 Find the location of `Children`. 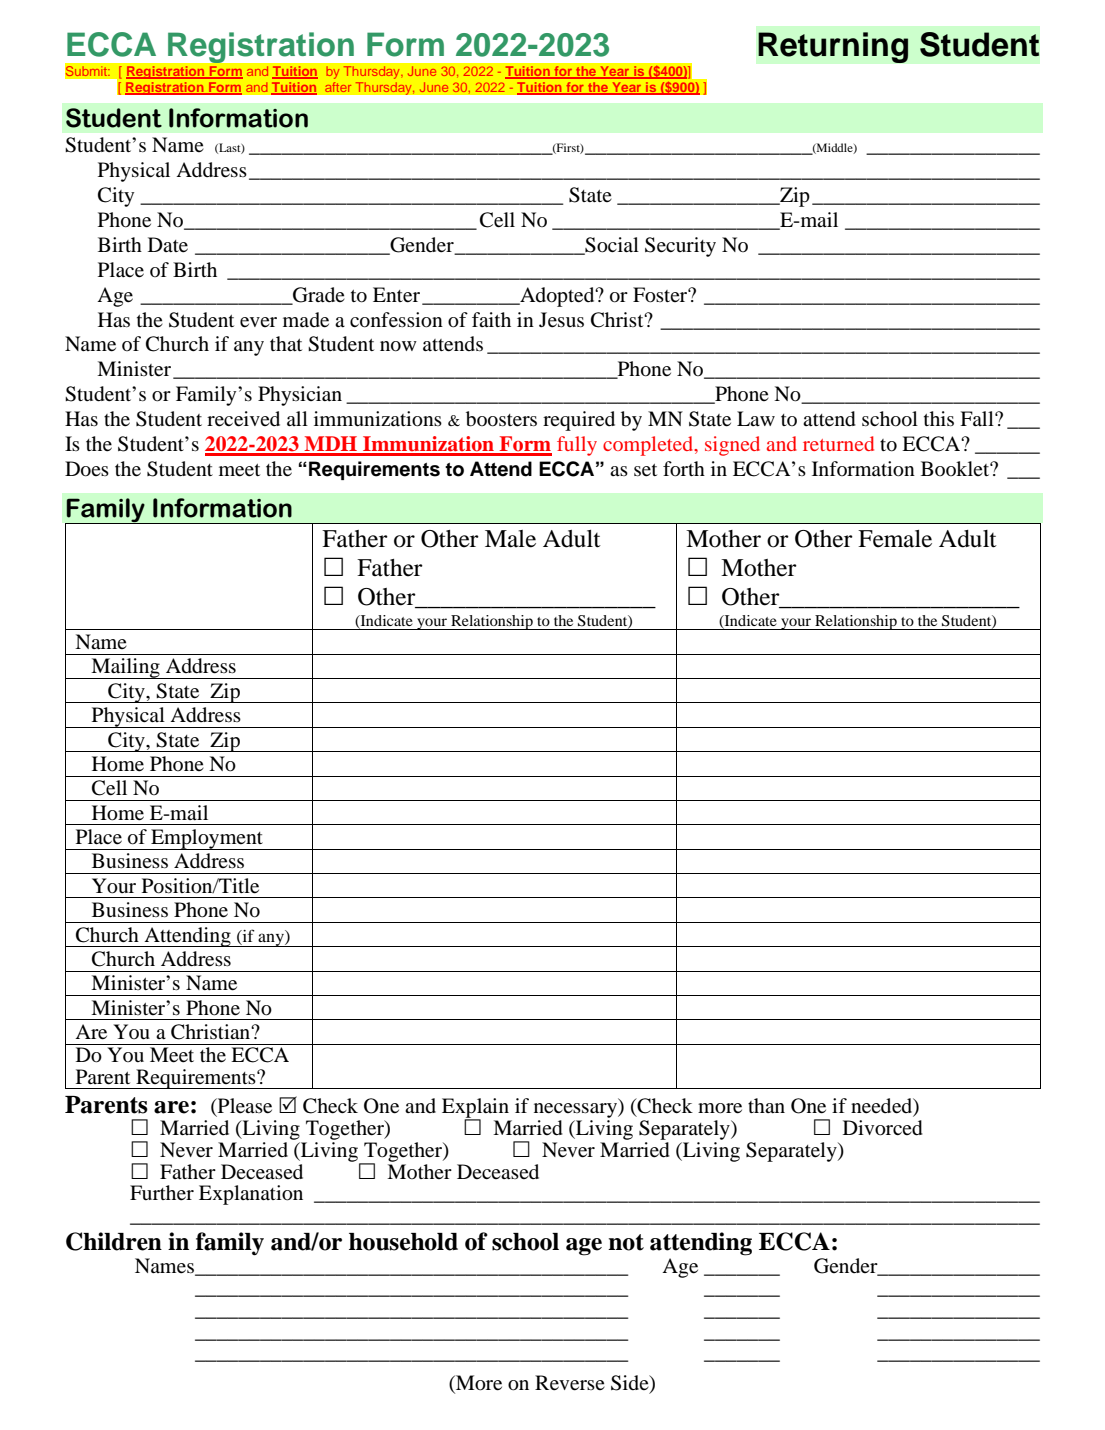

Children is located at coordinates (114, 1241).
